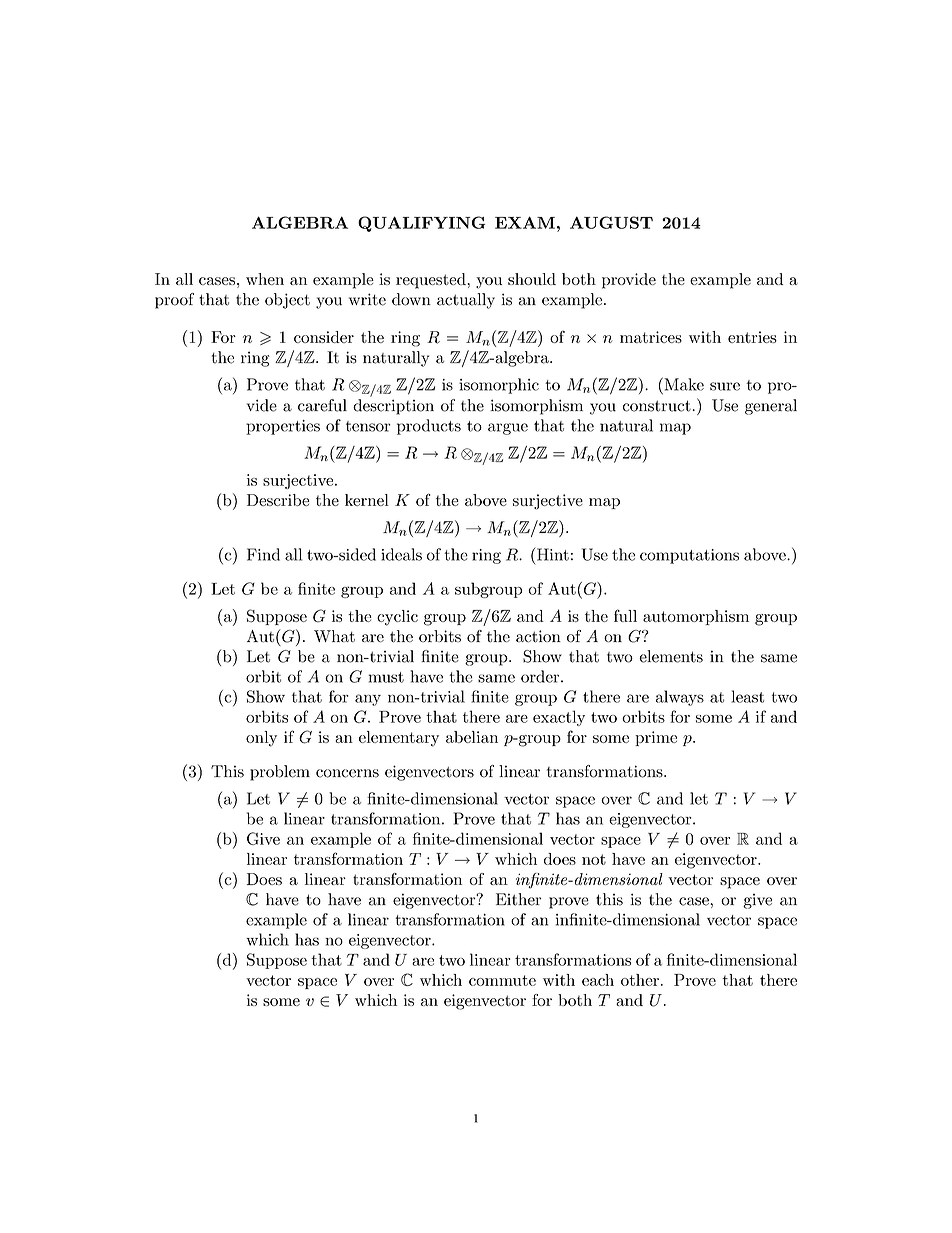  Describe the element at coordinates (689, 556) in the document. I see `computations` at that location.
